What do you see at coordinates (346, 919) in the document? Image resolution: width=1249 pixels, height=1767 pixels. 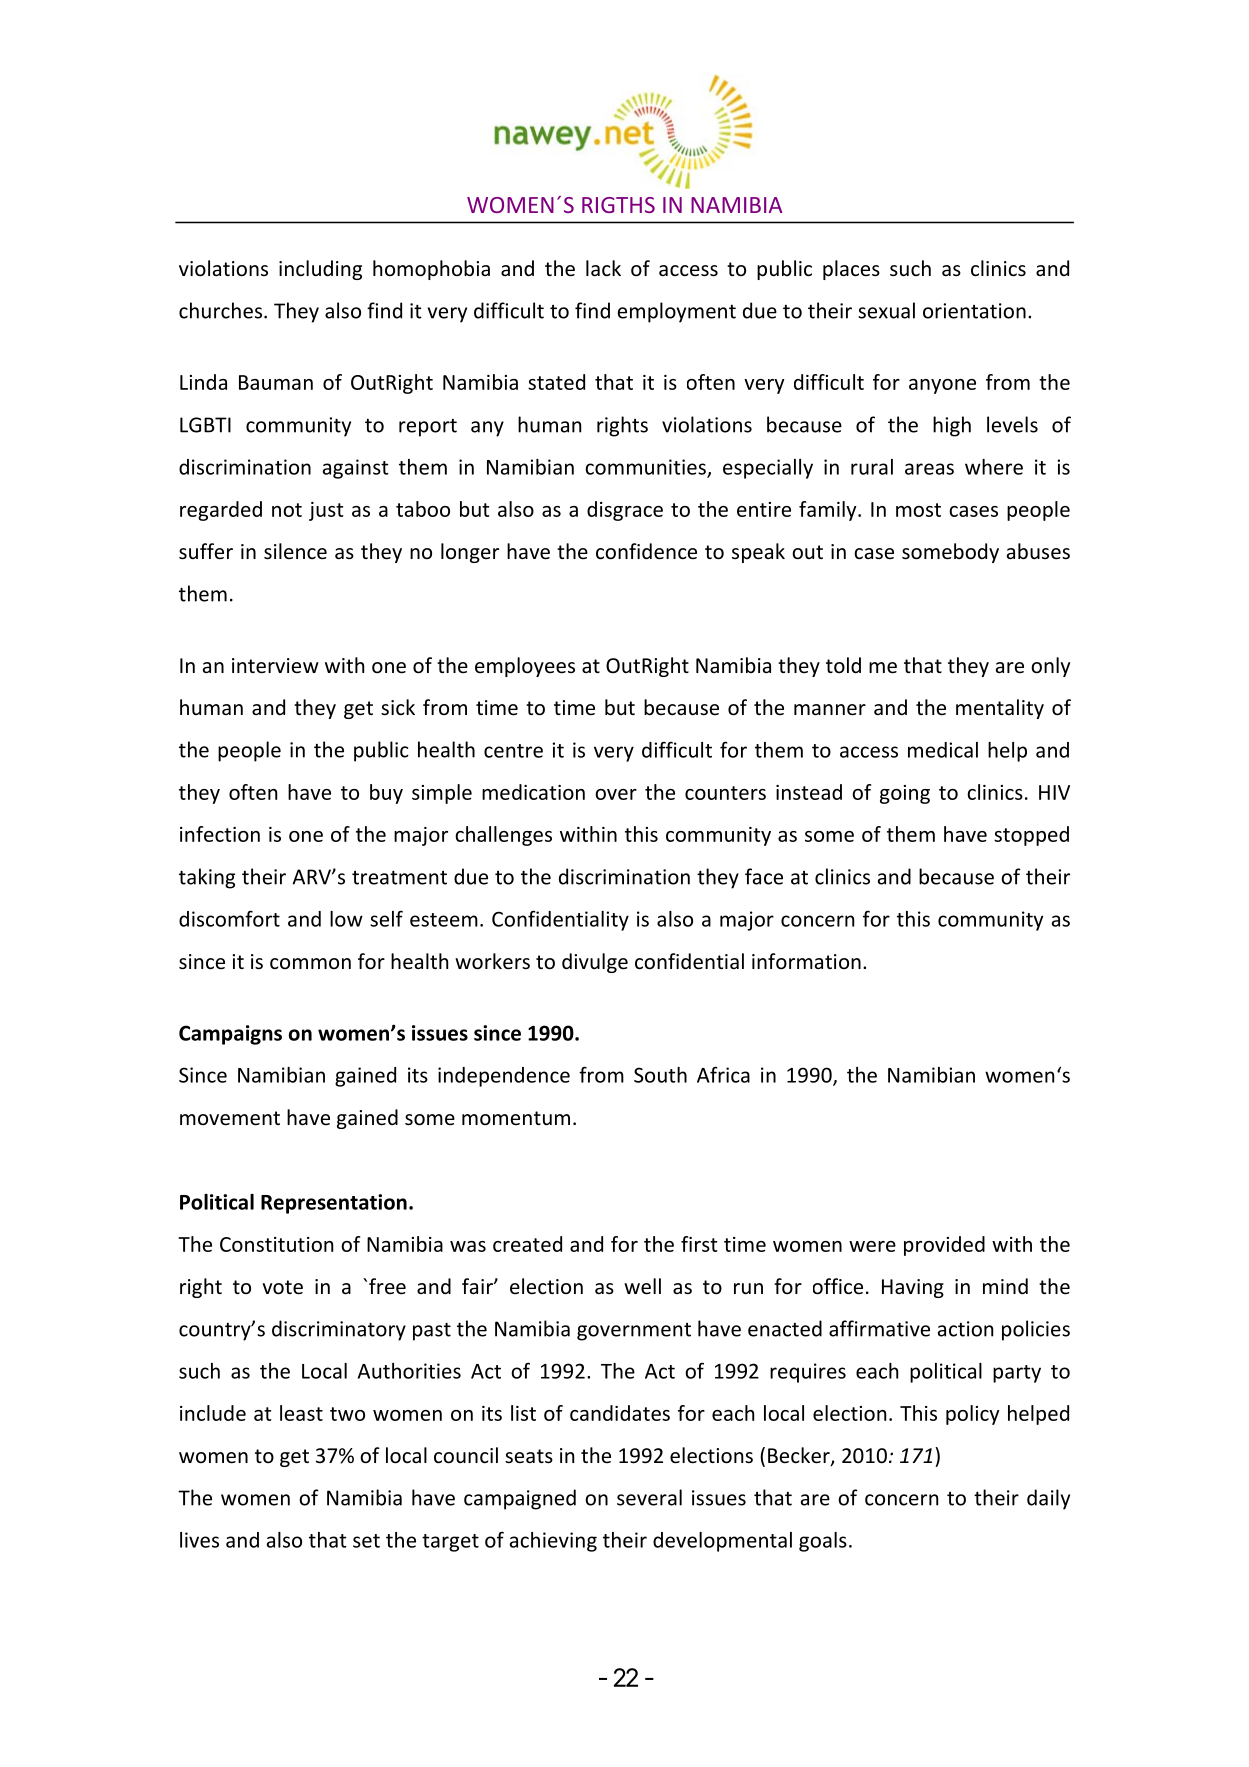 I see `low` at bounding box center [346, 919].
